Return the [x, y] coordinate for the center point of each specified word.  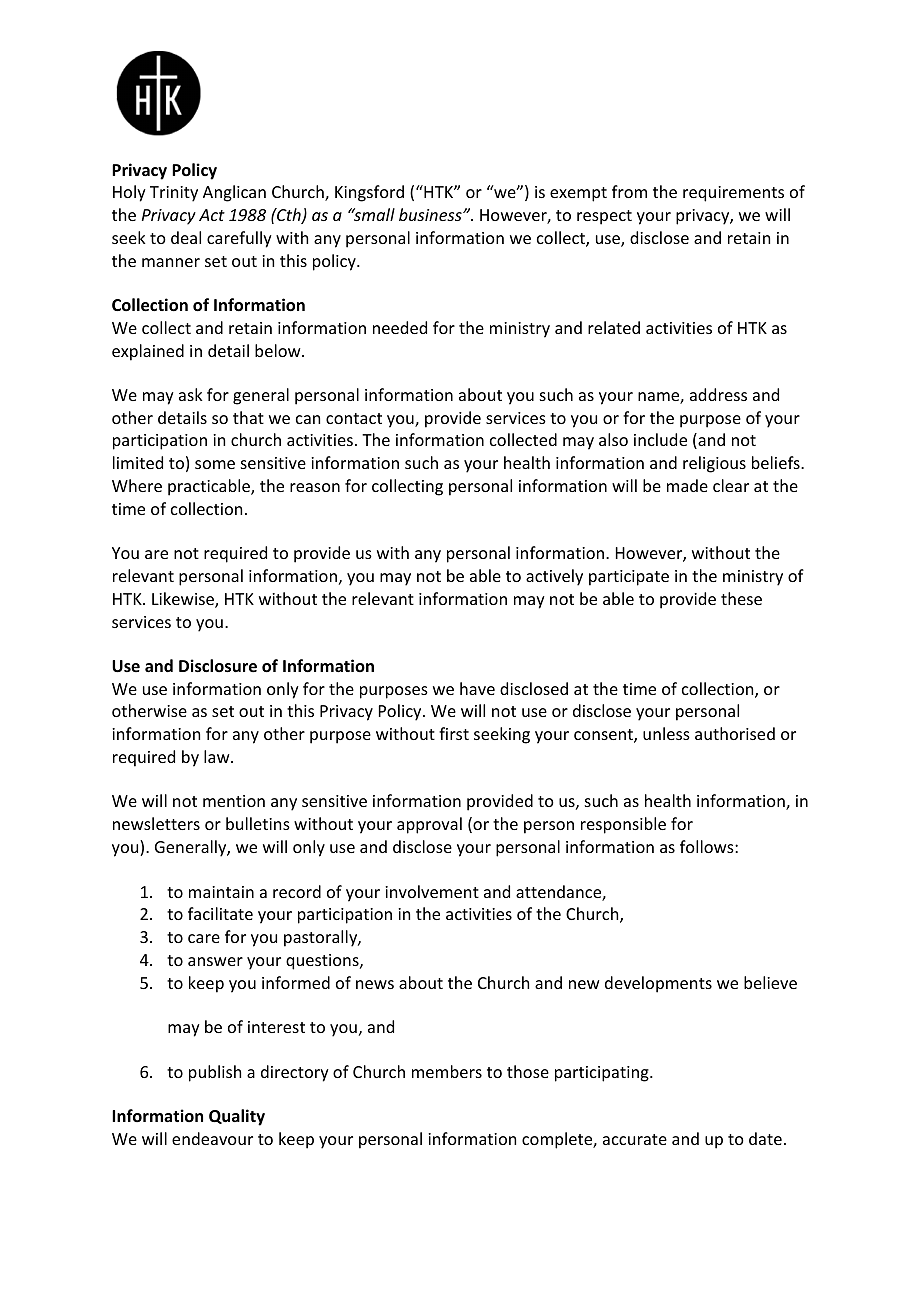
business [431, 214]
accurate [635, 1139]
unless [666, 733]
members [447, 1071]
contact [354, 418]
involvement [432, 891]
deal [186, 237]
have [477, 688]
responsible [623, 825]
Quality [237, 1117]
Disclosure [218, 666]
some [215, 464]
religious [714, 464]
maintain [221, 892]
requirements [733, 194]
